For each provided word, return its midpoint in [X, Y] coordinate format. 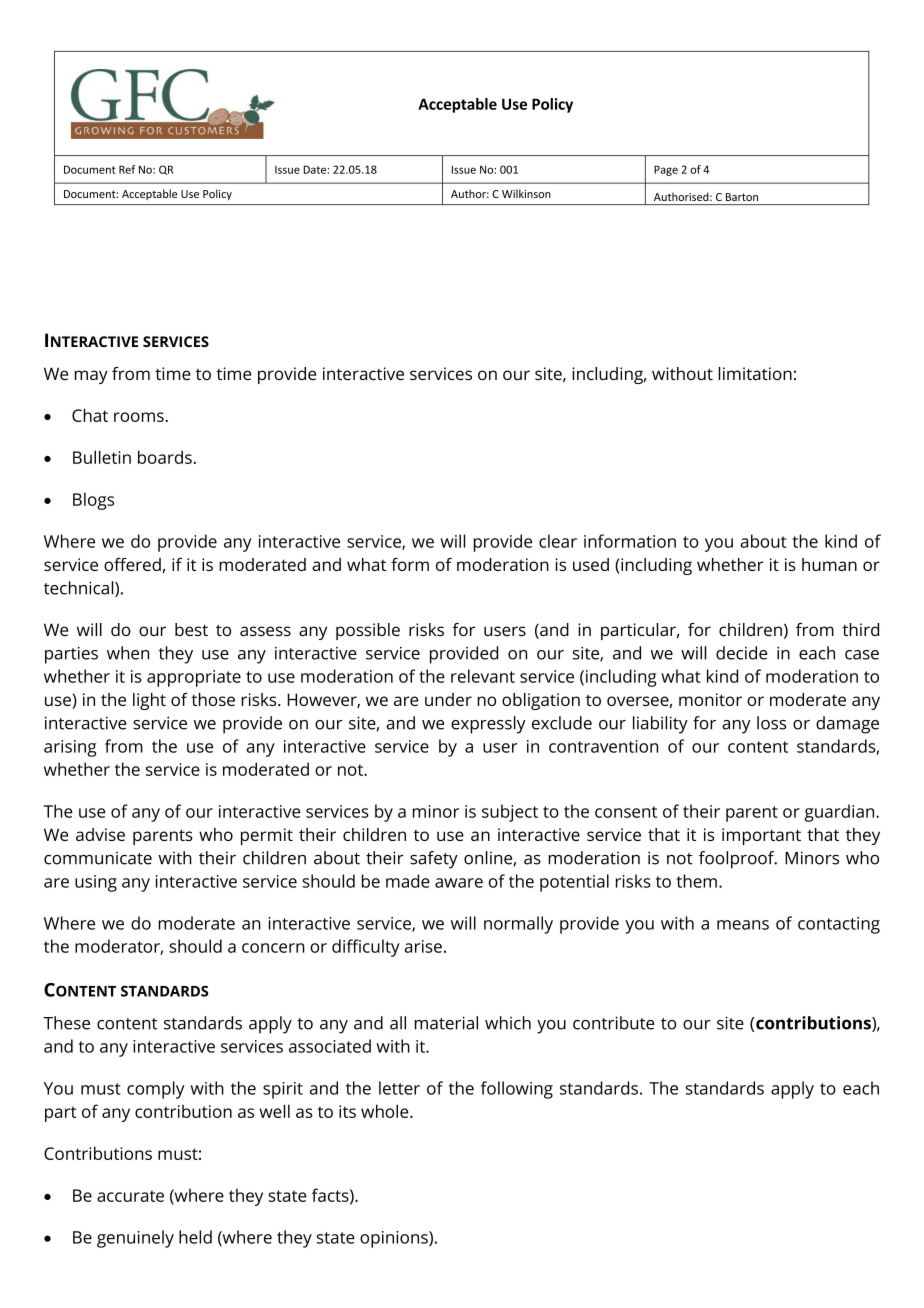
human [829, 564]
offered [132, 564]
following [517, 1090]
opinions [395, 1239]
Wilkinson [526, 193]
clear [558, 541]
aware [459, 883]
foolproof [738, 860]
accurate [130, 1196]
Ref [127, 169]
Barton [742, 197]
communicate [98, 858]
